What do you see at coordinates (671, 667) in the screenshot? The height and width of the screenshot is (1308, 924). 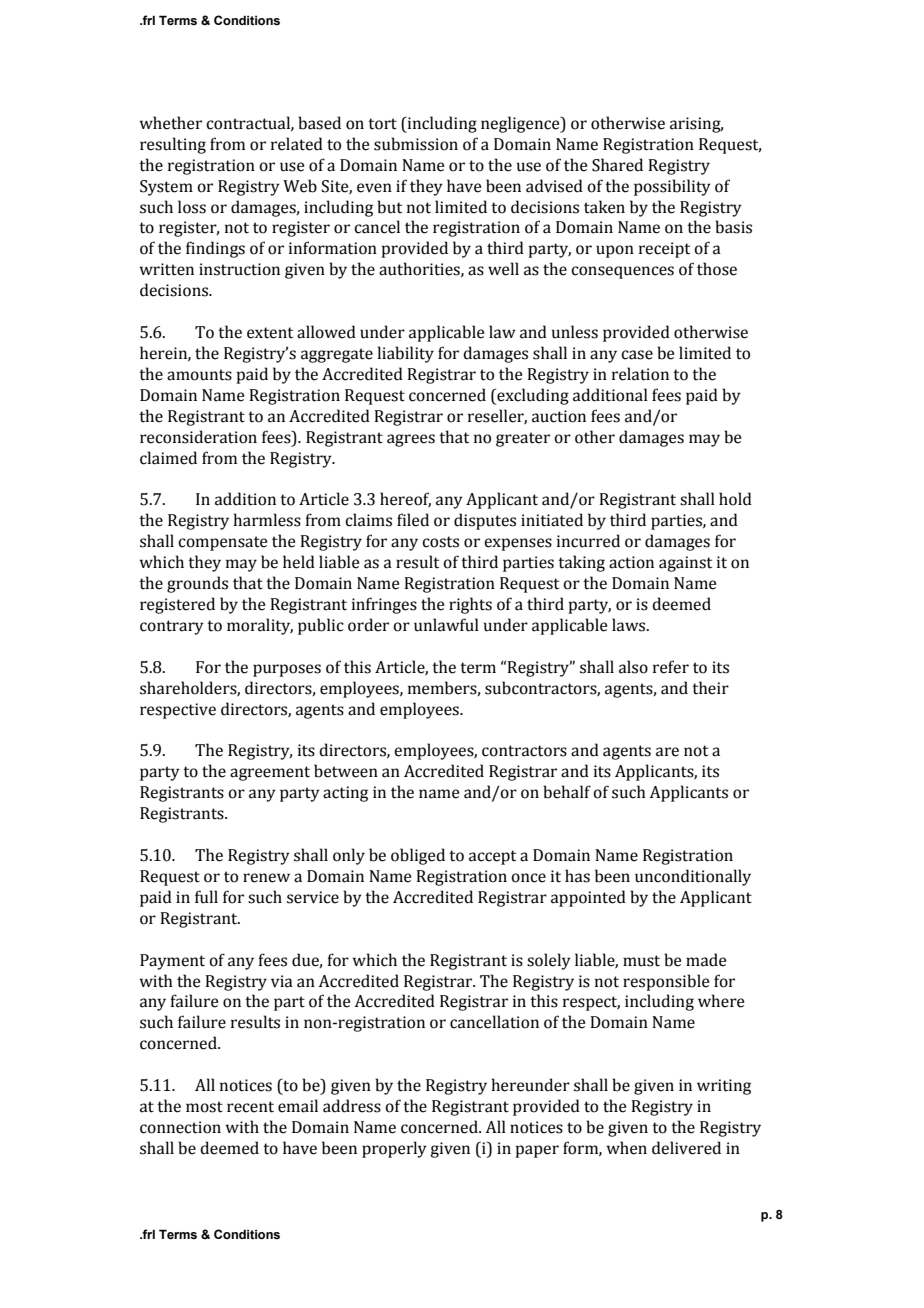 I see `refer` at bounding box center [671, 667].
